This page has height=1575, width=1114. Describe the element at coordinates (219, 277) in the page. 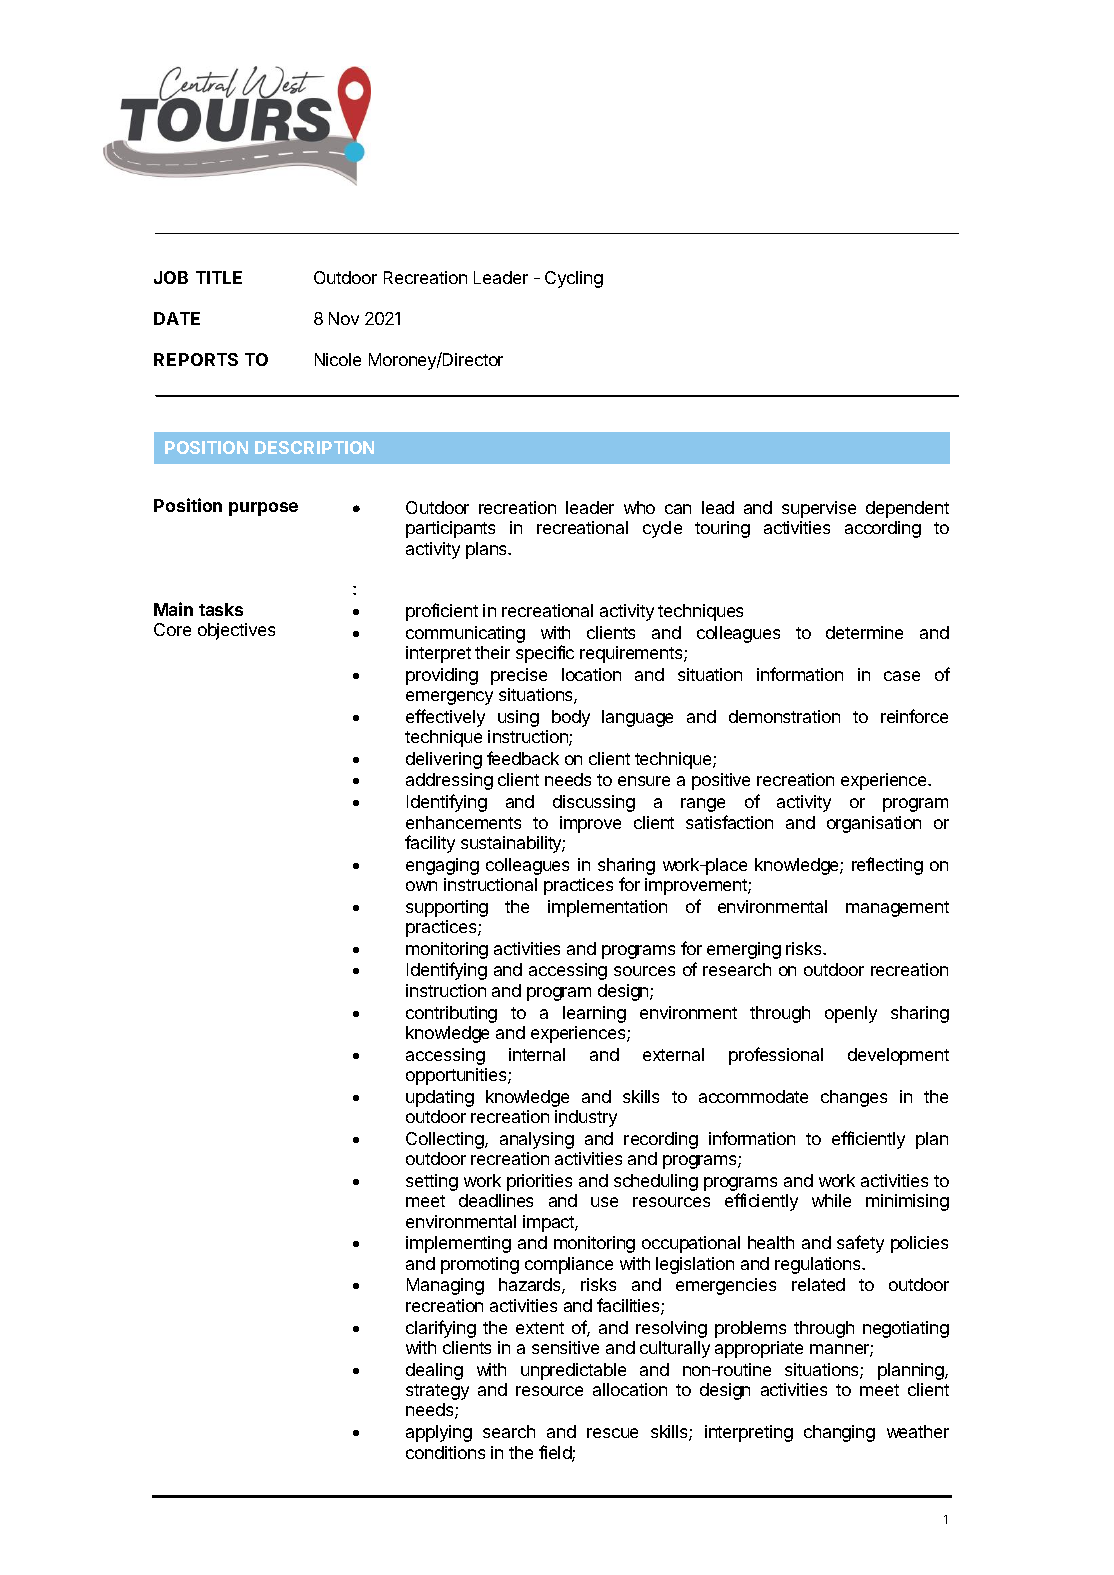

I see `TITLE` at that location.
